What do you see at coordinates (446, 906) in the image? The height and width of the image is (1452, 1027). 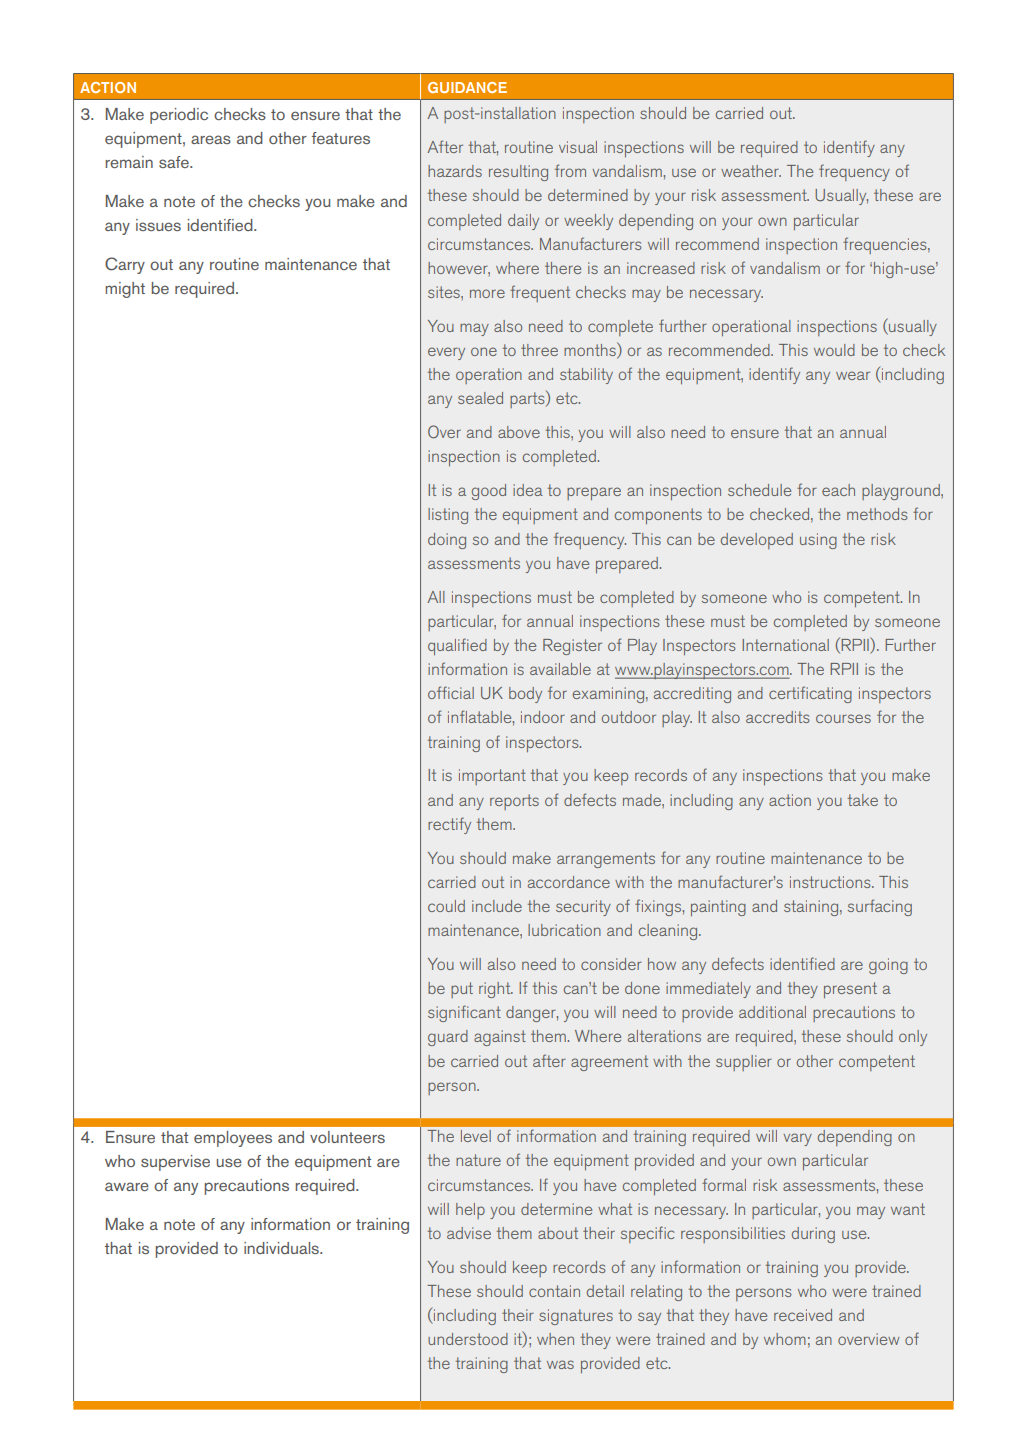 I see `could` at bounding box center [446, 906].
